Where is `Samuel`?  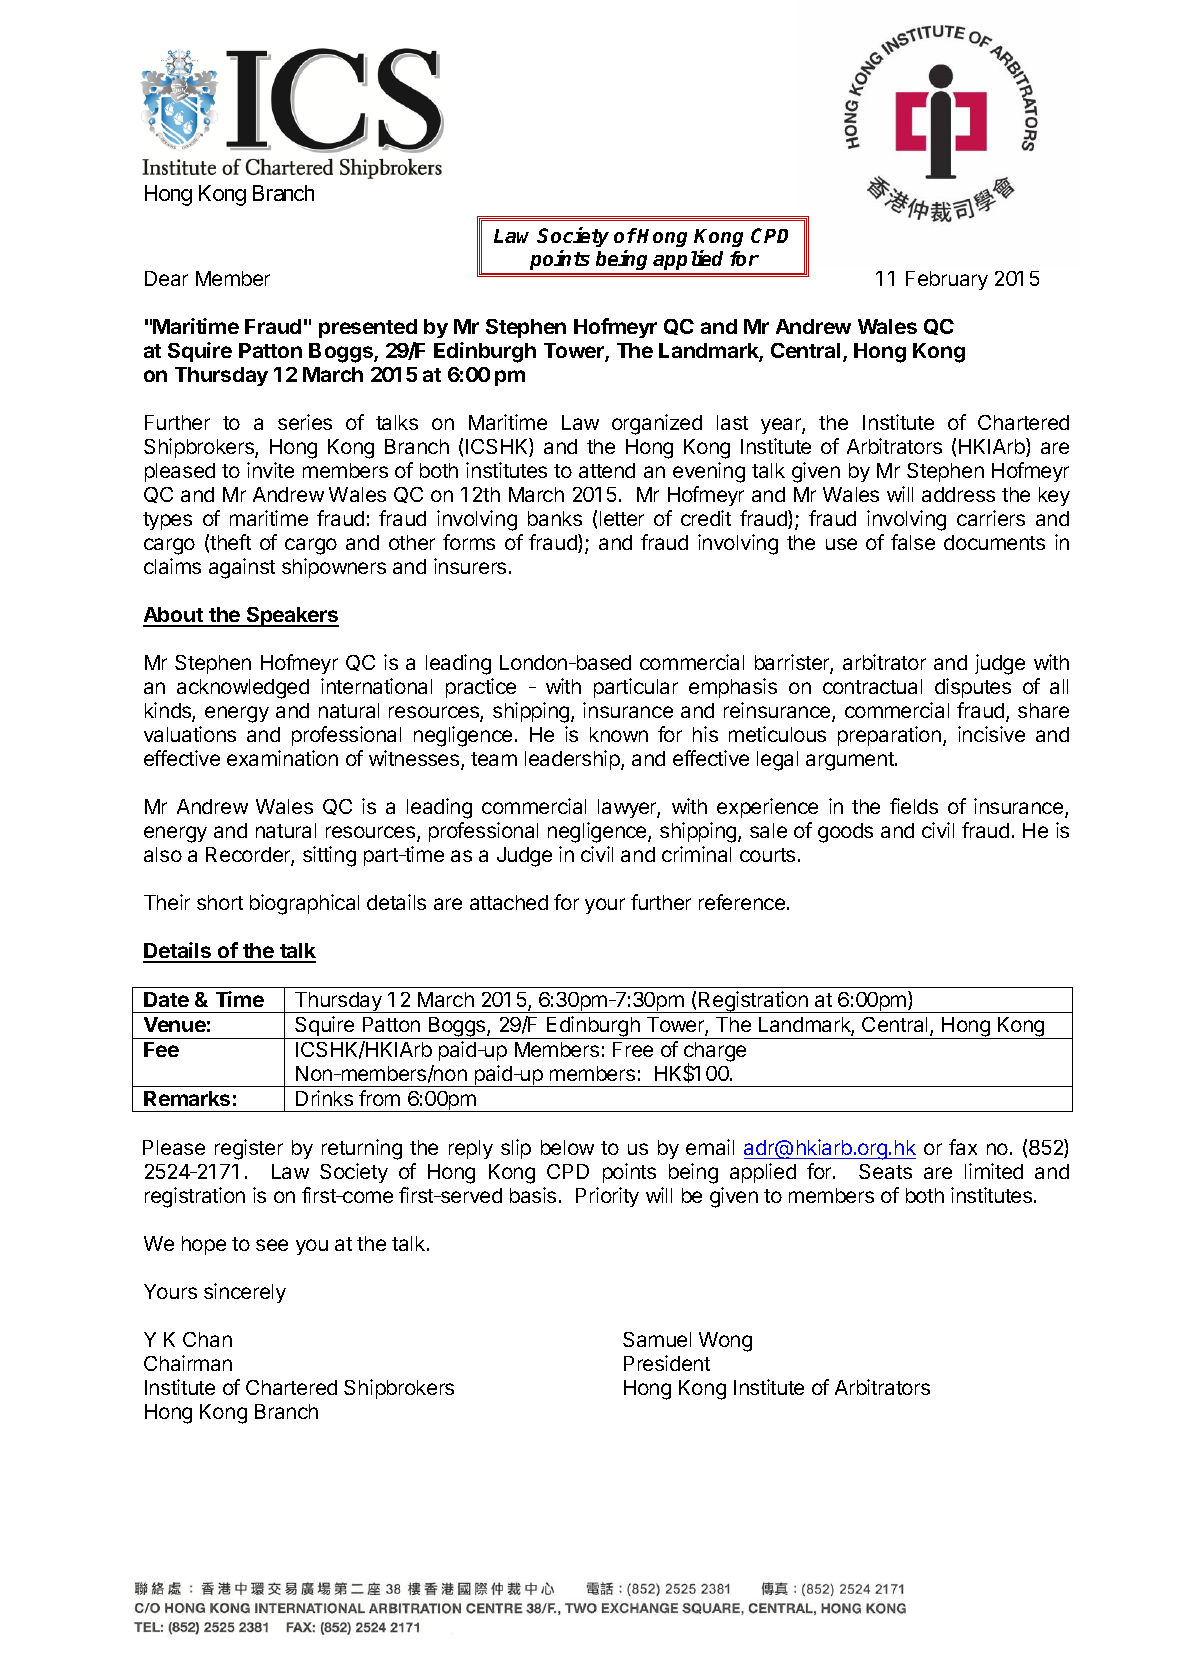
Samuel is located at coordinates (657, 1339).
